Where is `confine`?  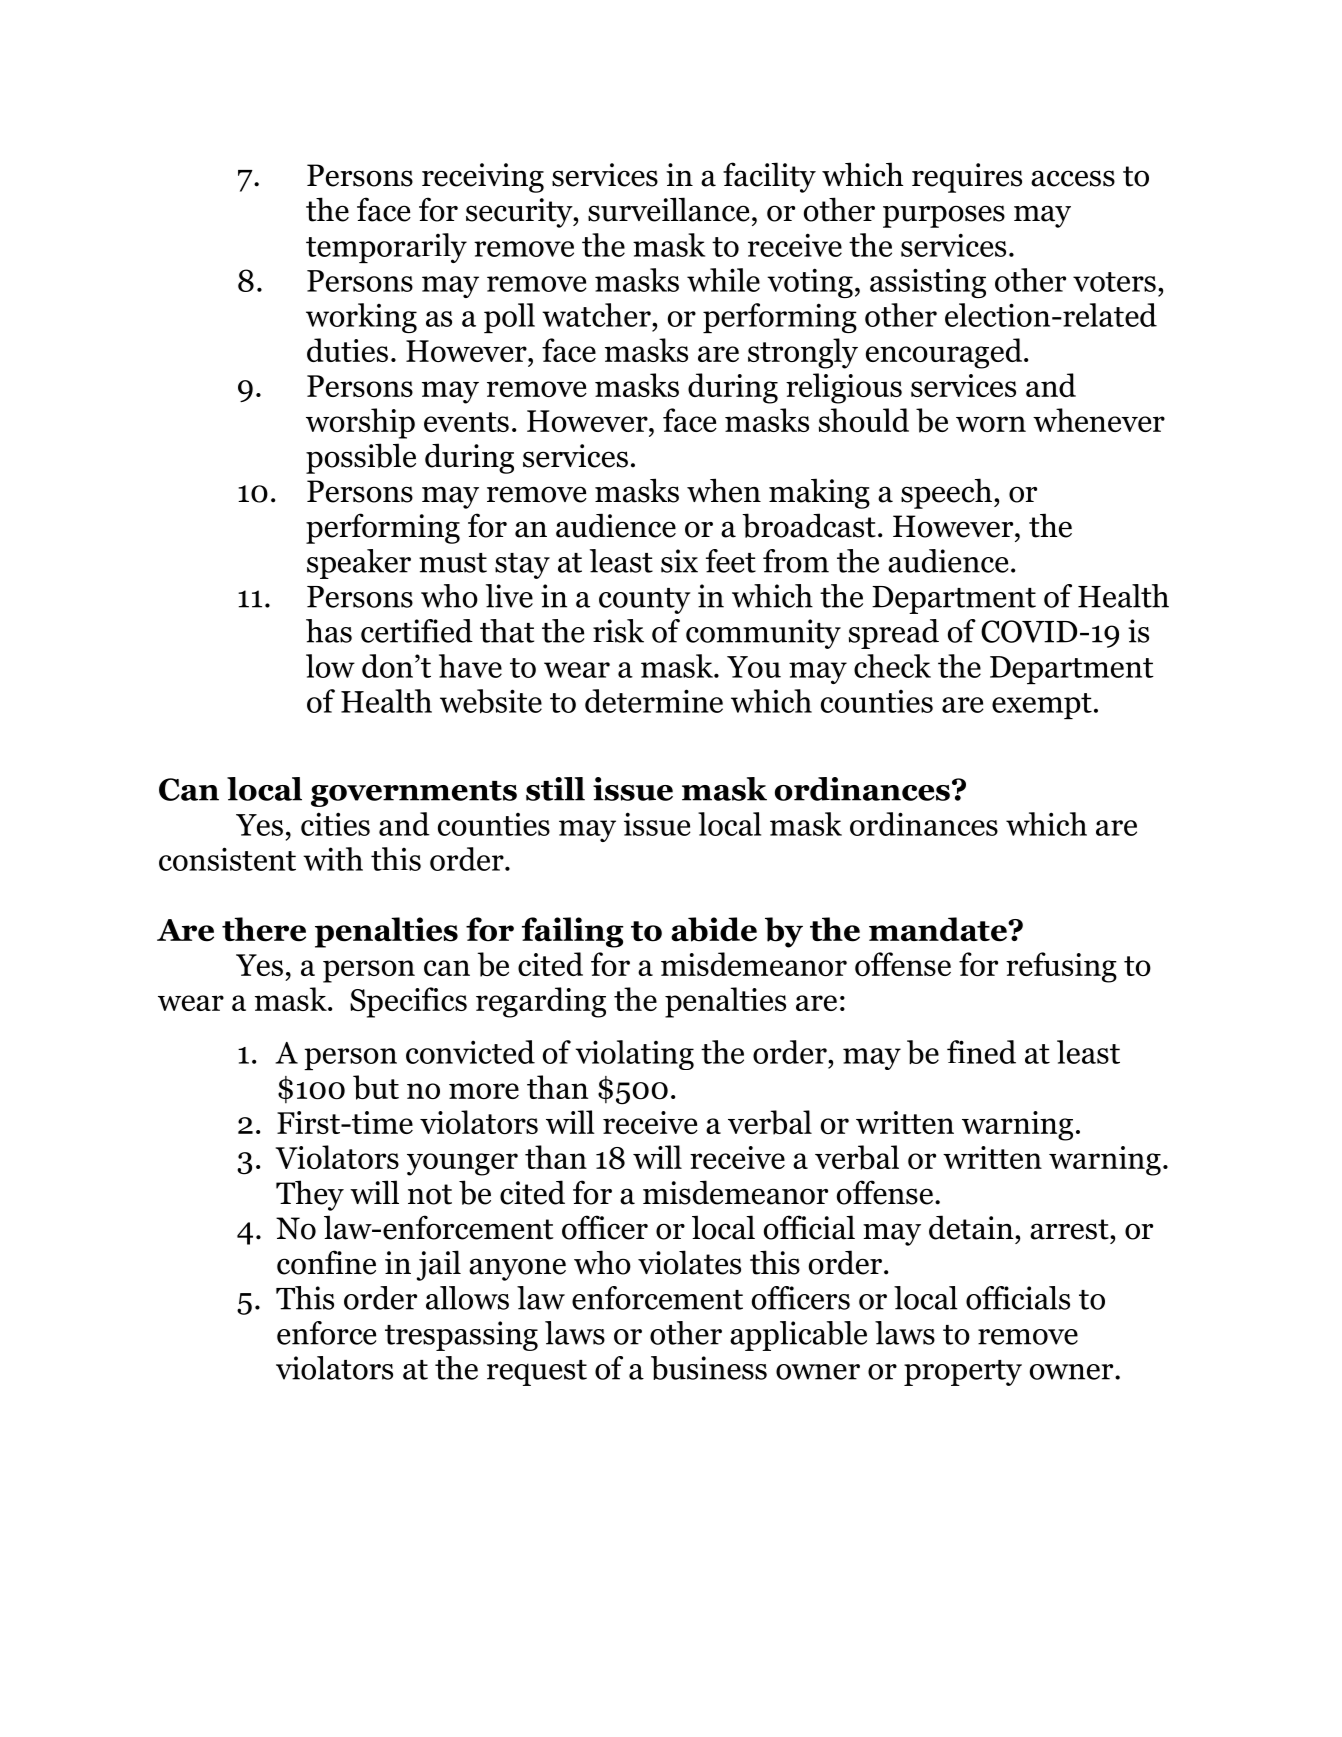 confine is located at coordinates (326, 1262).
